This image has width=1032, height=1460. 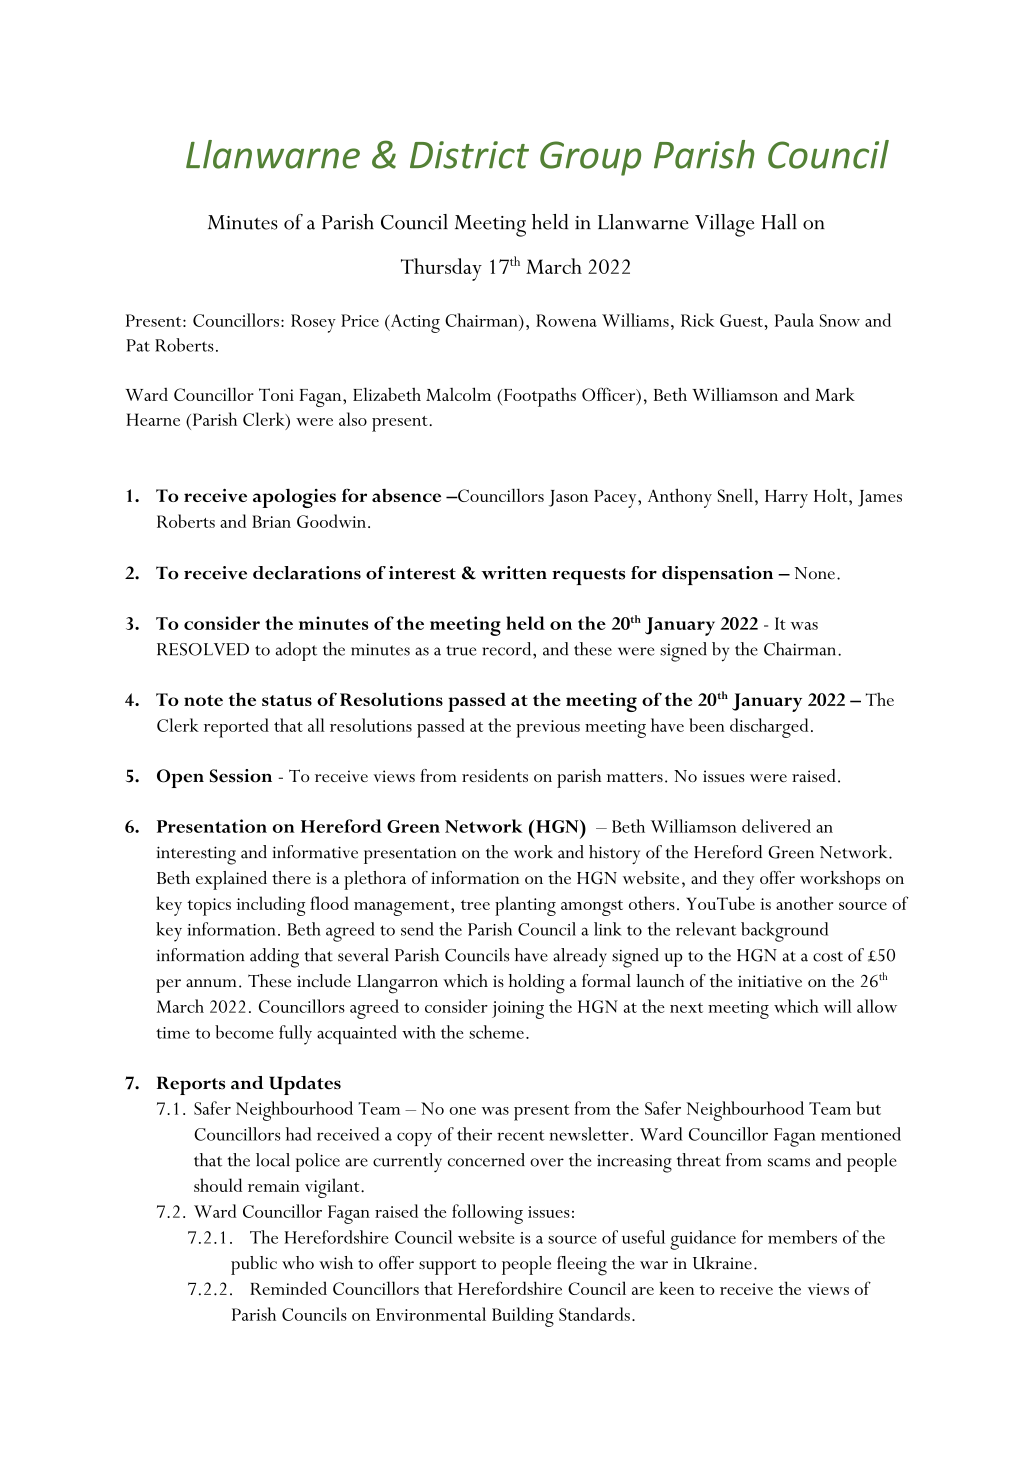 I want to click on initiative, so click(x=770, y=981).
